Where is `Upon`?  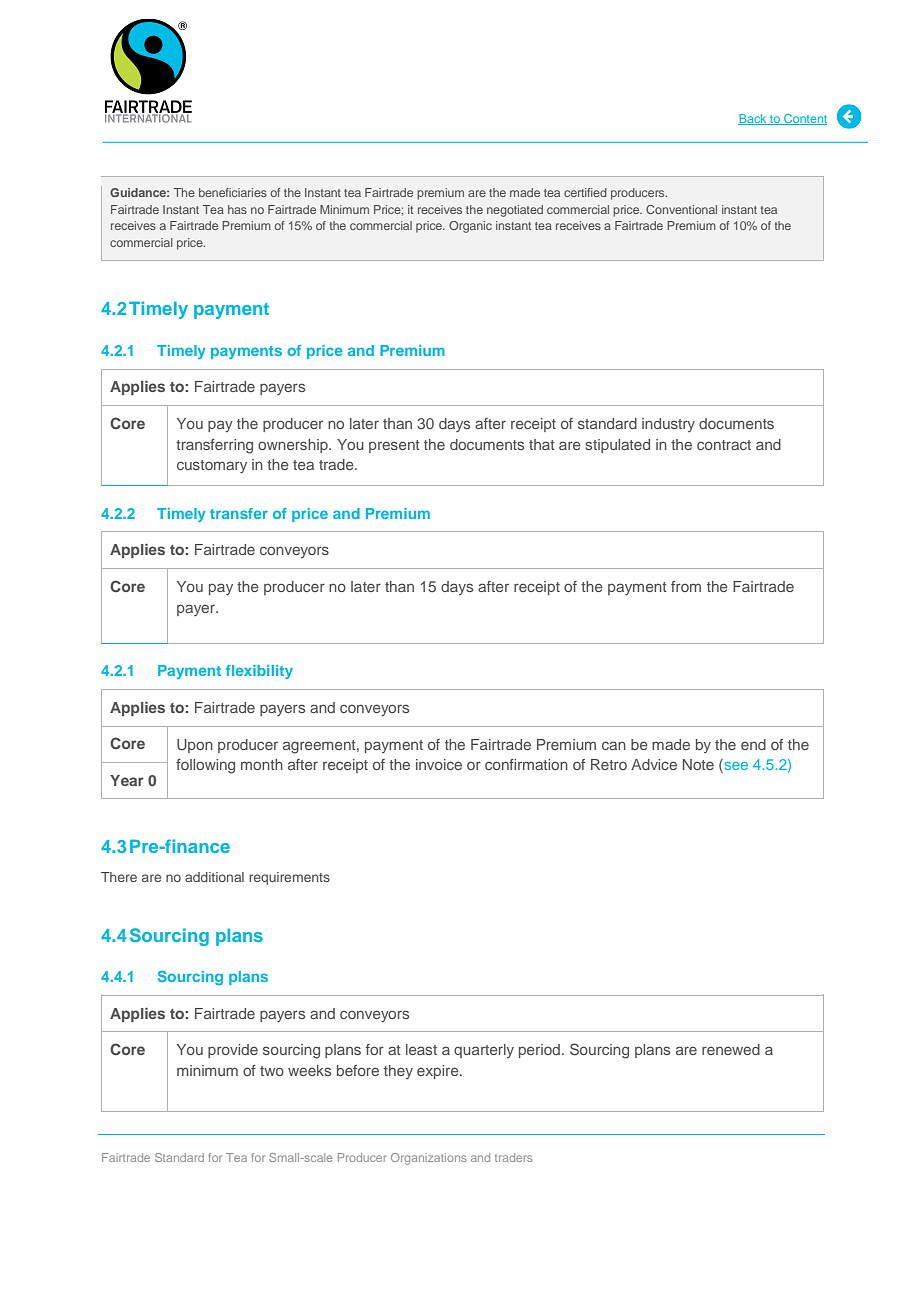 Upon is located at coordinates (195, 746).
